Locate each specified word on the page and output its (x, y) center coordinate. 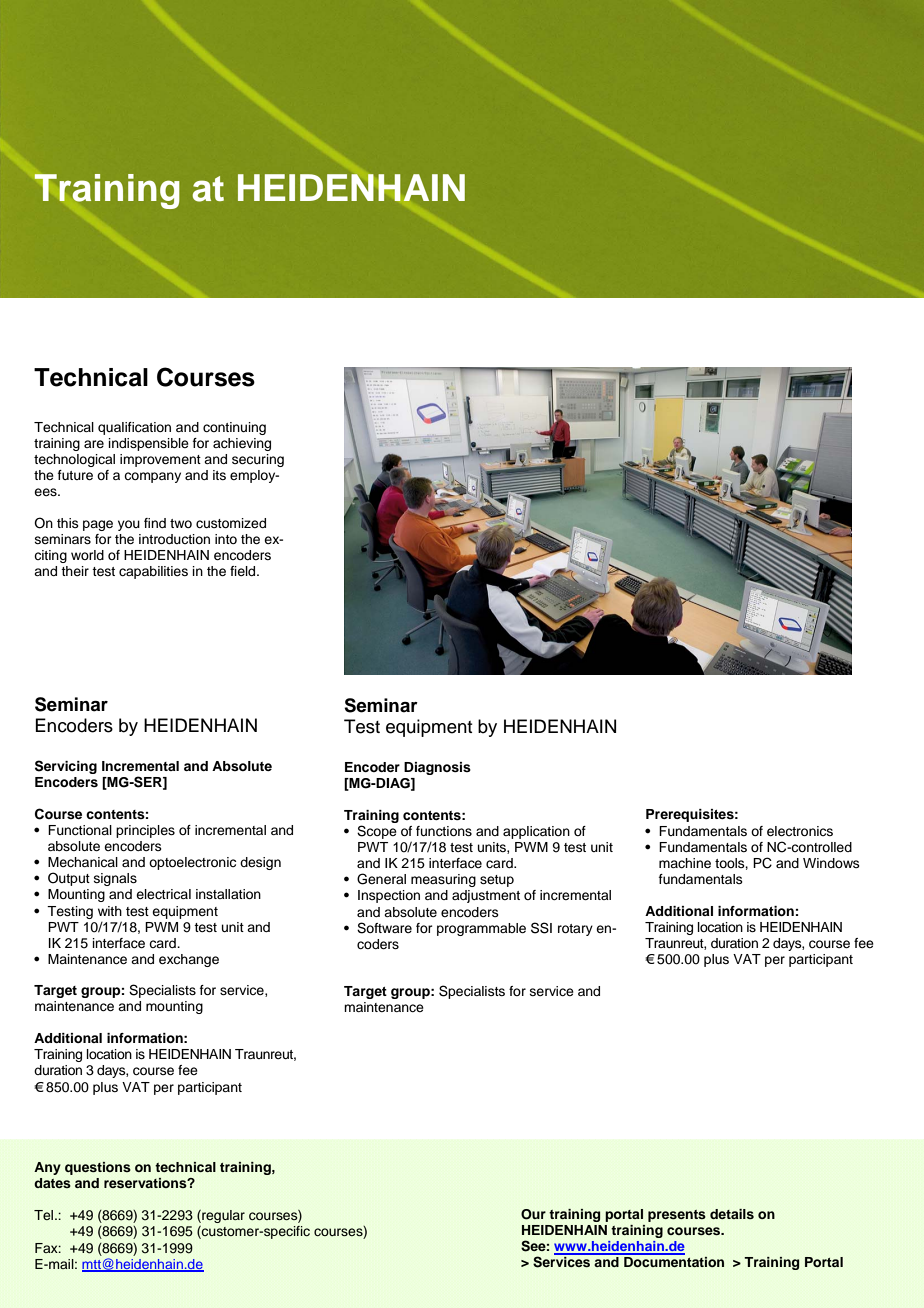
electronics (800, 831)
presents (677, 1216)
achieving (242, 444)
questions (98, 1168)
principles (145, 831)
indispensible (149, 444)
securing (258, 460)
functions (444, 831)
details (732, 1214)
